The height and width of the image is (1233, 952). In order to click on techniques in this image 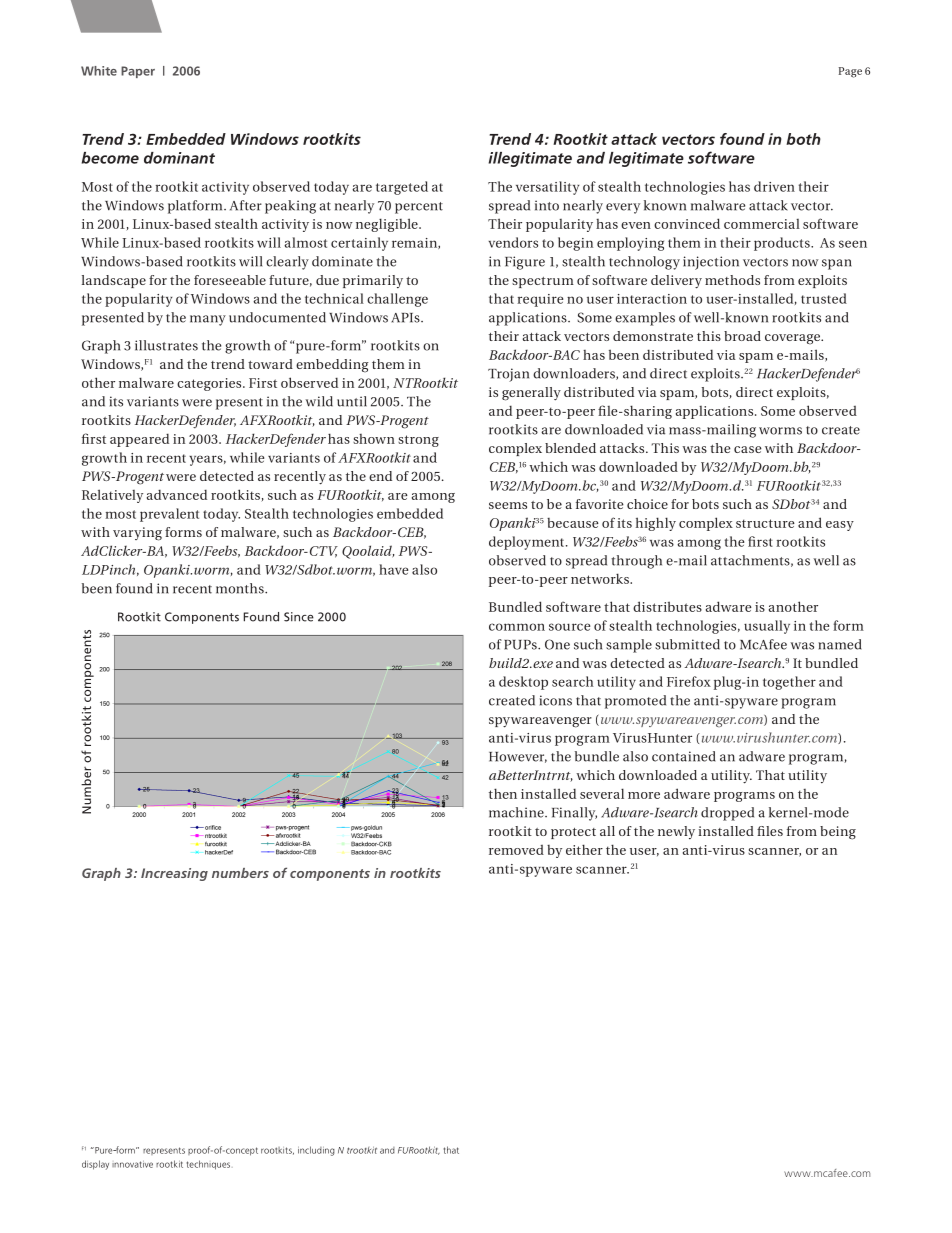, I will do `click(208, 1165)`.
